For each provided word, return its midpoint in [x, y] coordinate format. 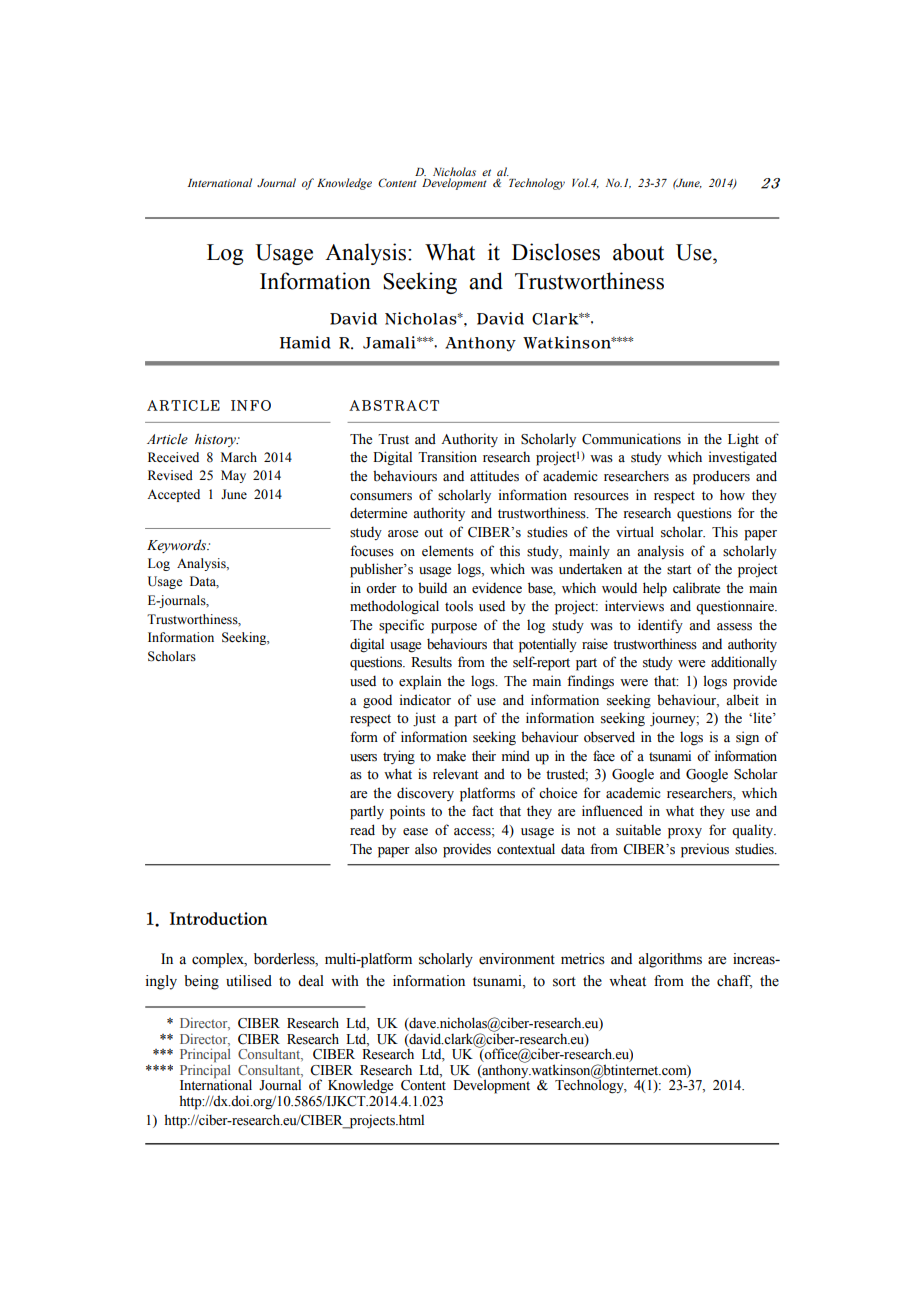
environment [517, 959]
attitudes [494, 476]
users [363, 758]
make [451, 756]
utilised [249, 981]
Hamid [305, 342]
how [732, 495]
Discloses [556, 252]
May [233, 476]
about [638, 252]
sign [747, 738]
